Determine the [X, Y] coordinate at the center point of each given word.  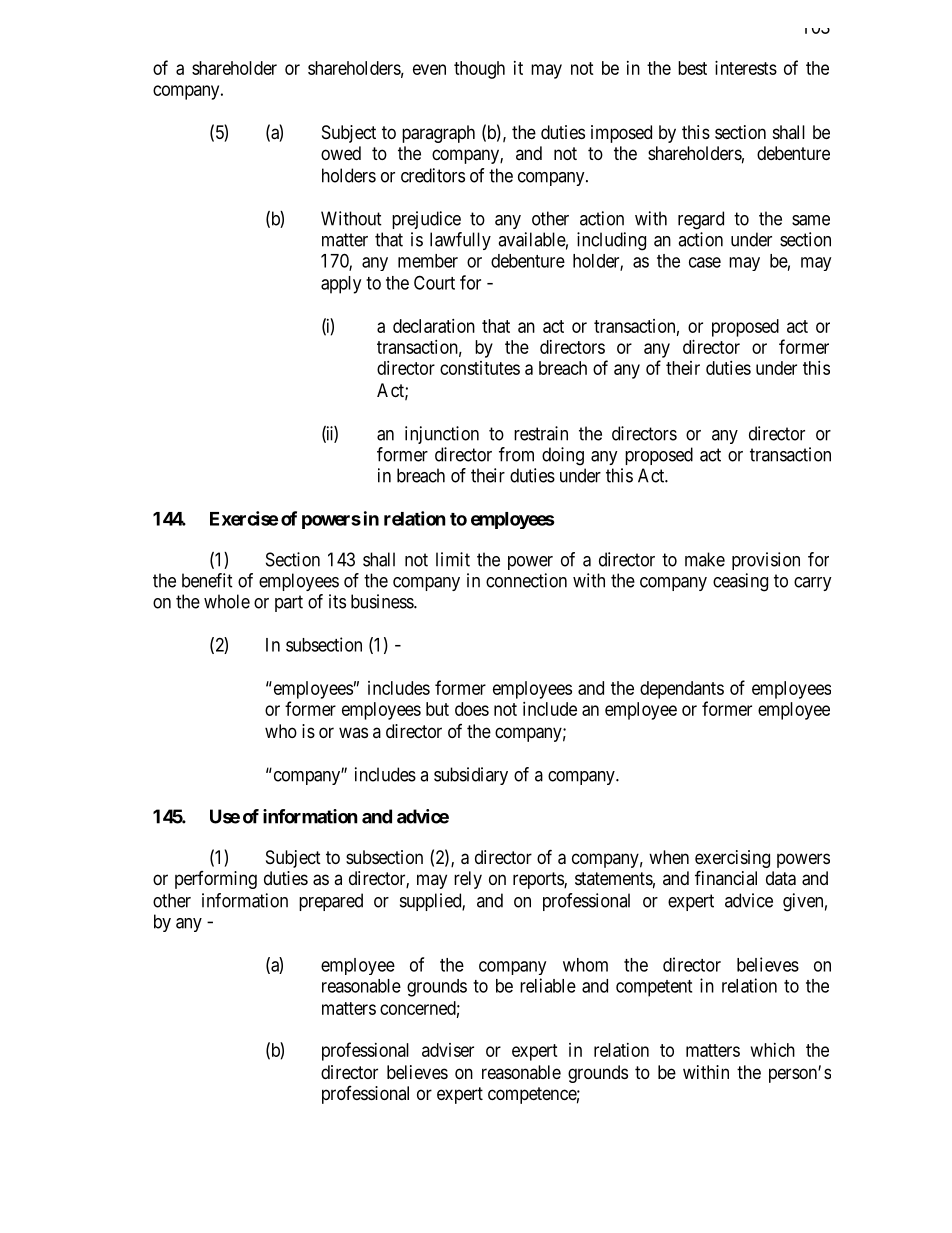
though [479, 70]
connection [526, 580]
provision [766, 561]
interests [746, 68]
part [289, 603]
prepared [331, 902]
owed [341, 153]
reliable [548, 985]
